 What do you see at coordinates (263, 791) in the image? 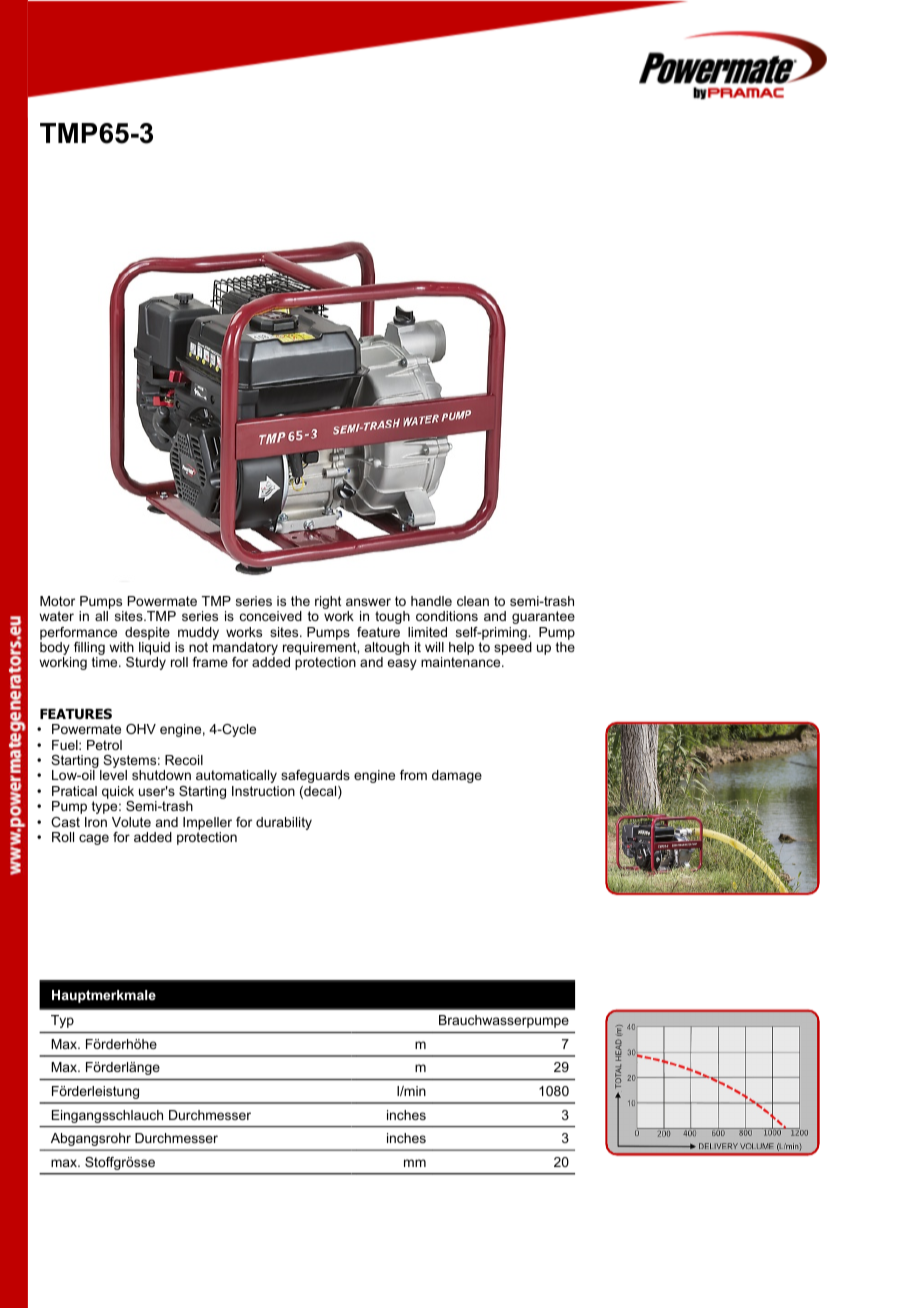
I see `Instruction` at bounding box center [263, 791].
